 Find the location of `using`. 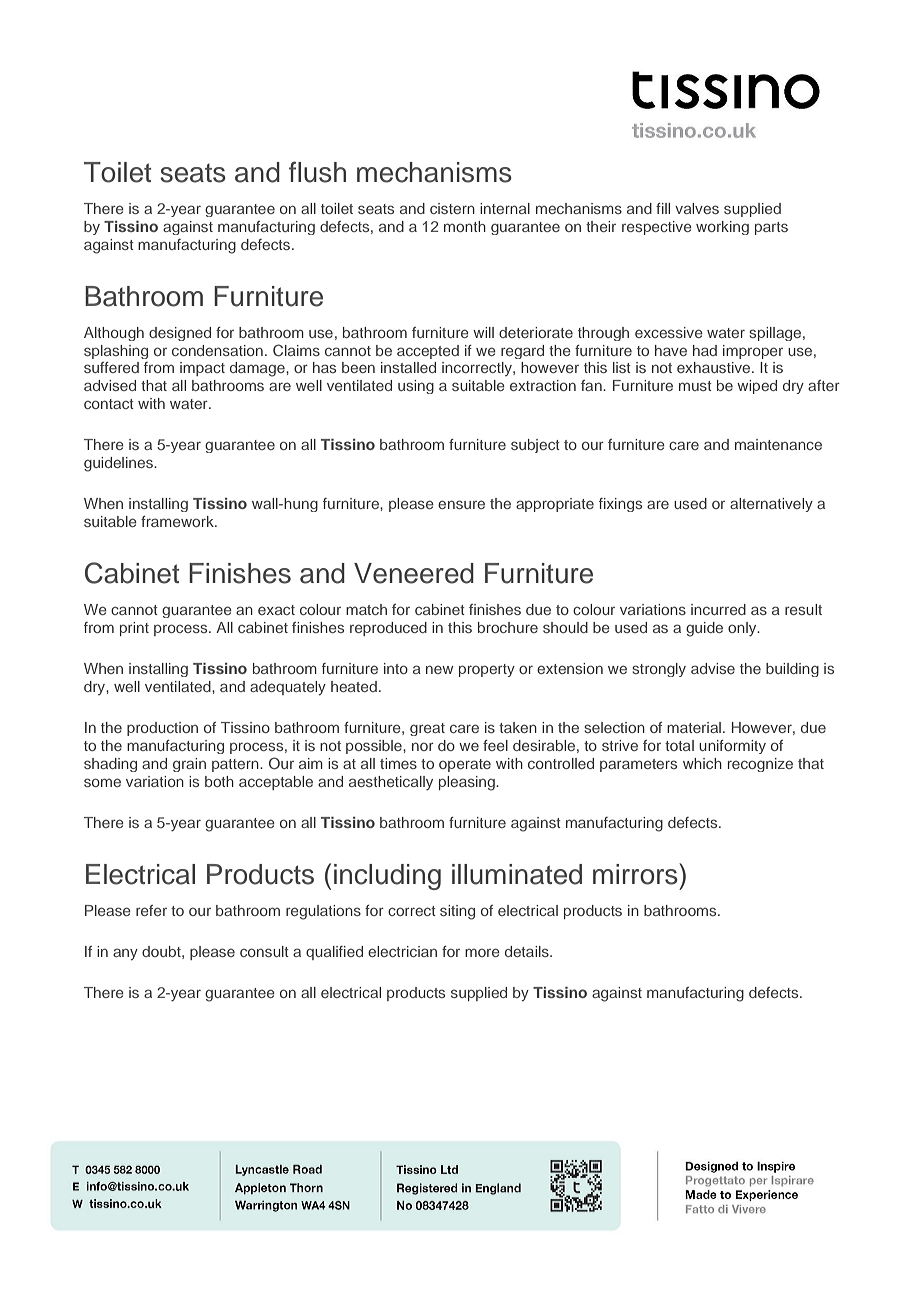

using is located at coordinates (416, 387).
